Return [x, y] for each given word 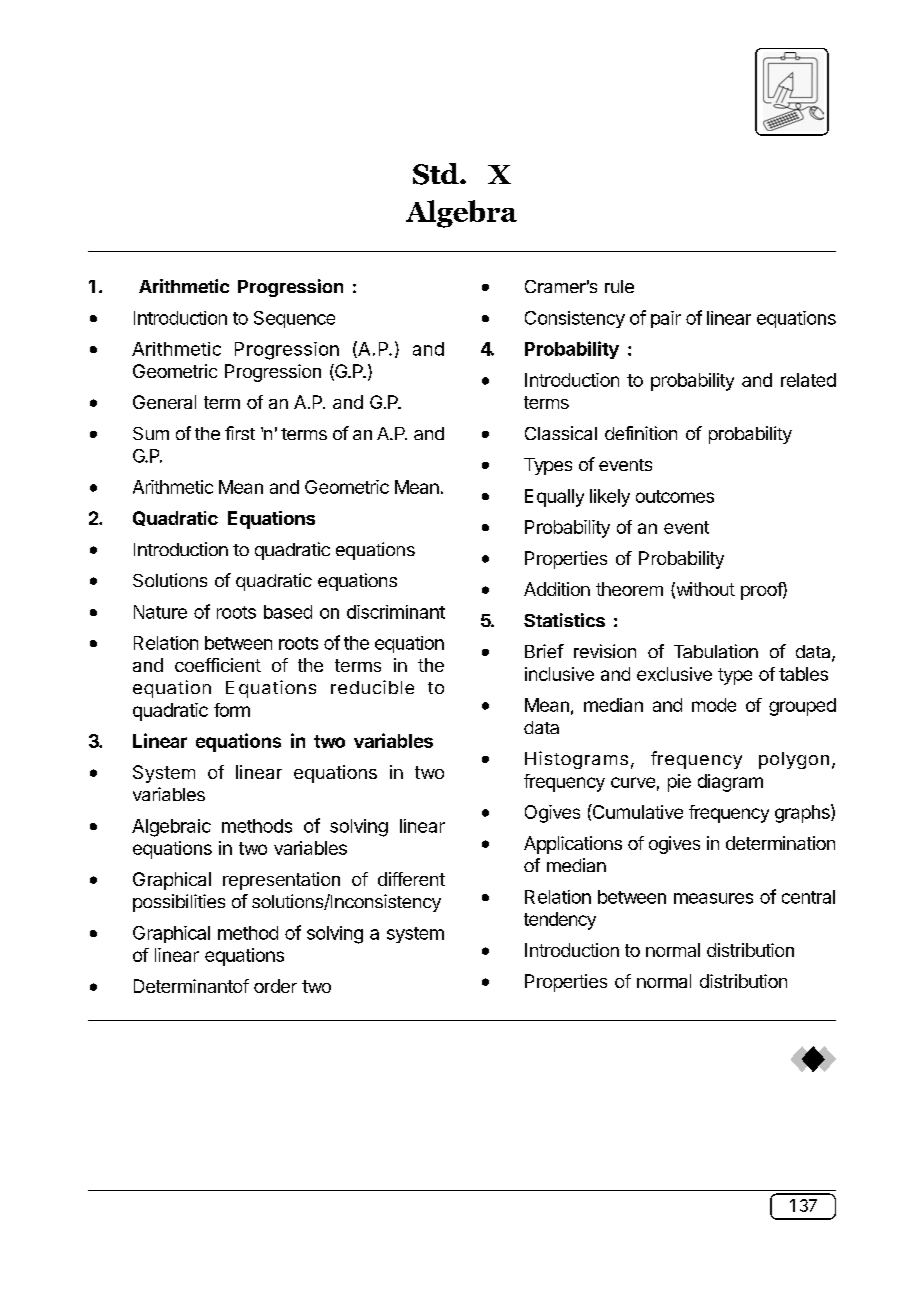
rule [619, 286]
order [275, 986]
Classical [561, 433]
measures [713, 898]
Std [437, 174]
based [288, 612]
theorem [629, 589]
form [232, 710]
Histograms [576, 760]
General [164, 402]
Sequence [294, 319]
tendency [560, 921]
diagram [730, 783]
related [808, 380]
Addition [557, 589]
